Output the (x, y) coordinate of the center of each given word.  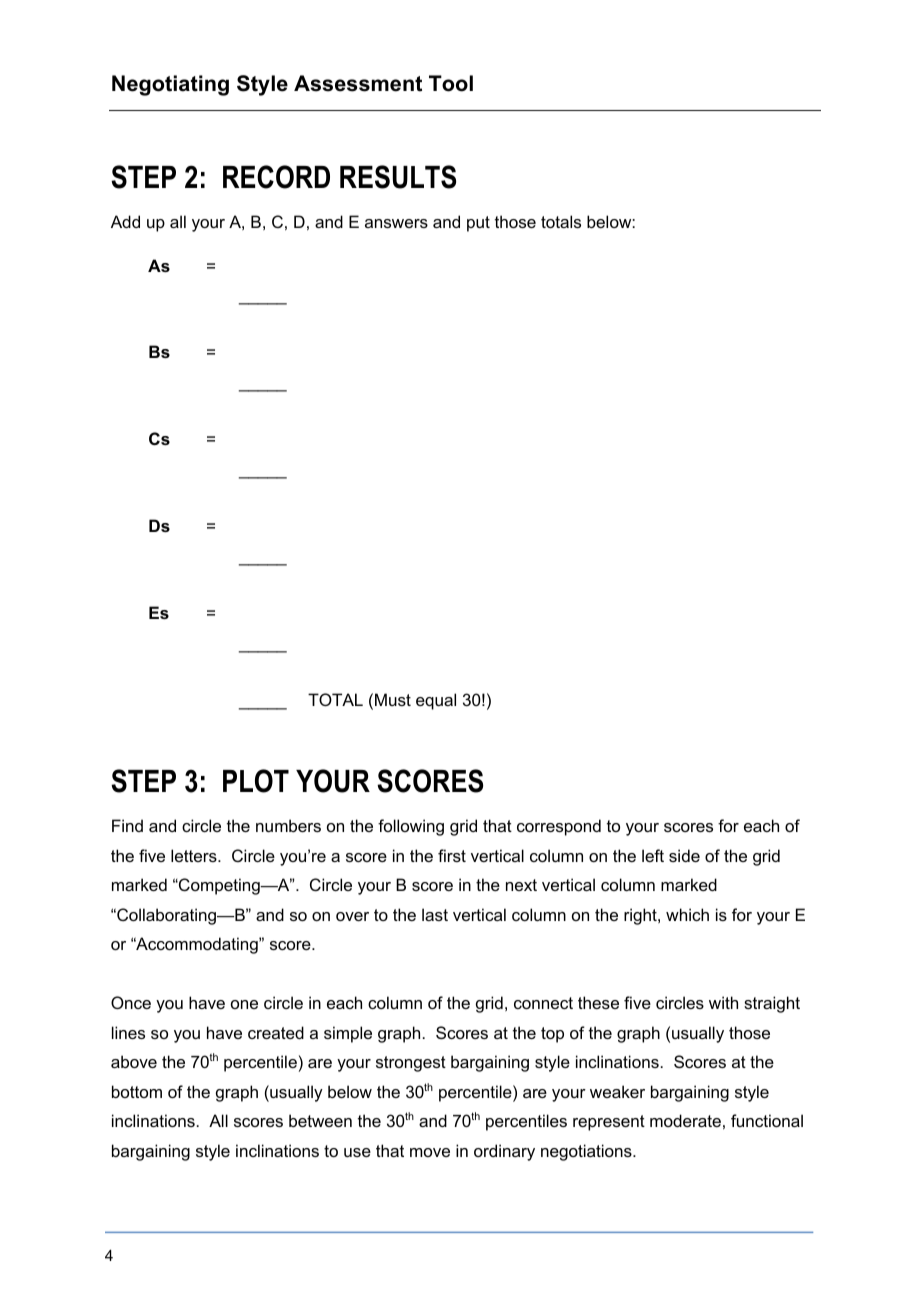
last (435, 914)
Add (125, 221)
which (687, 914)
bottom (137, 1091)
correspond (559, 827)
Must (393, 699)
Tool (451, 83)
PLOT (256, 781)
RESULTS (398, 177)
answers (396, 223)
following (411, 827)
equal (436, 701)
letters (195, 855)
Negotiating (170, 85)
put (478, 224)
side (684, 855)
